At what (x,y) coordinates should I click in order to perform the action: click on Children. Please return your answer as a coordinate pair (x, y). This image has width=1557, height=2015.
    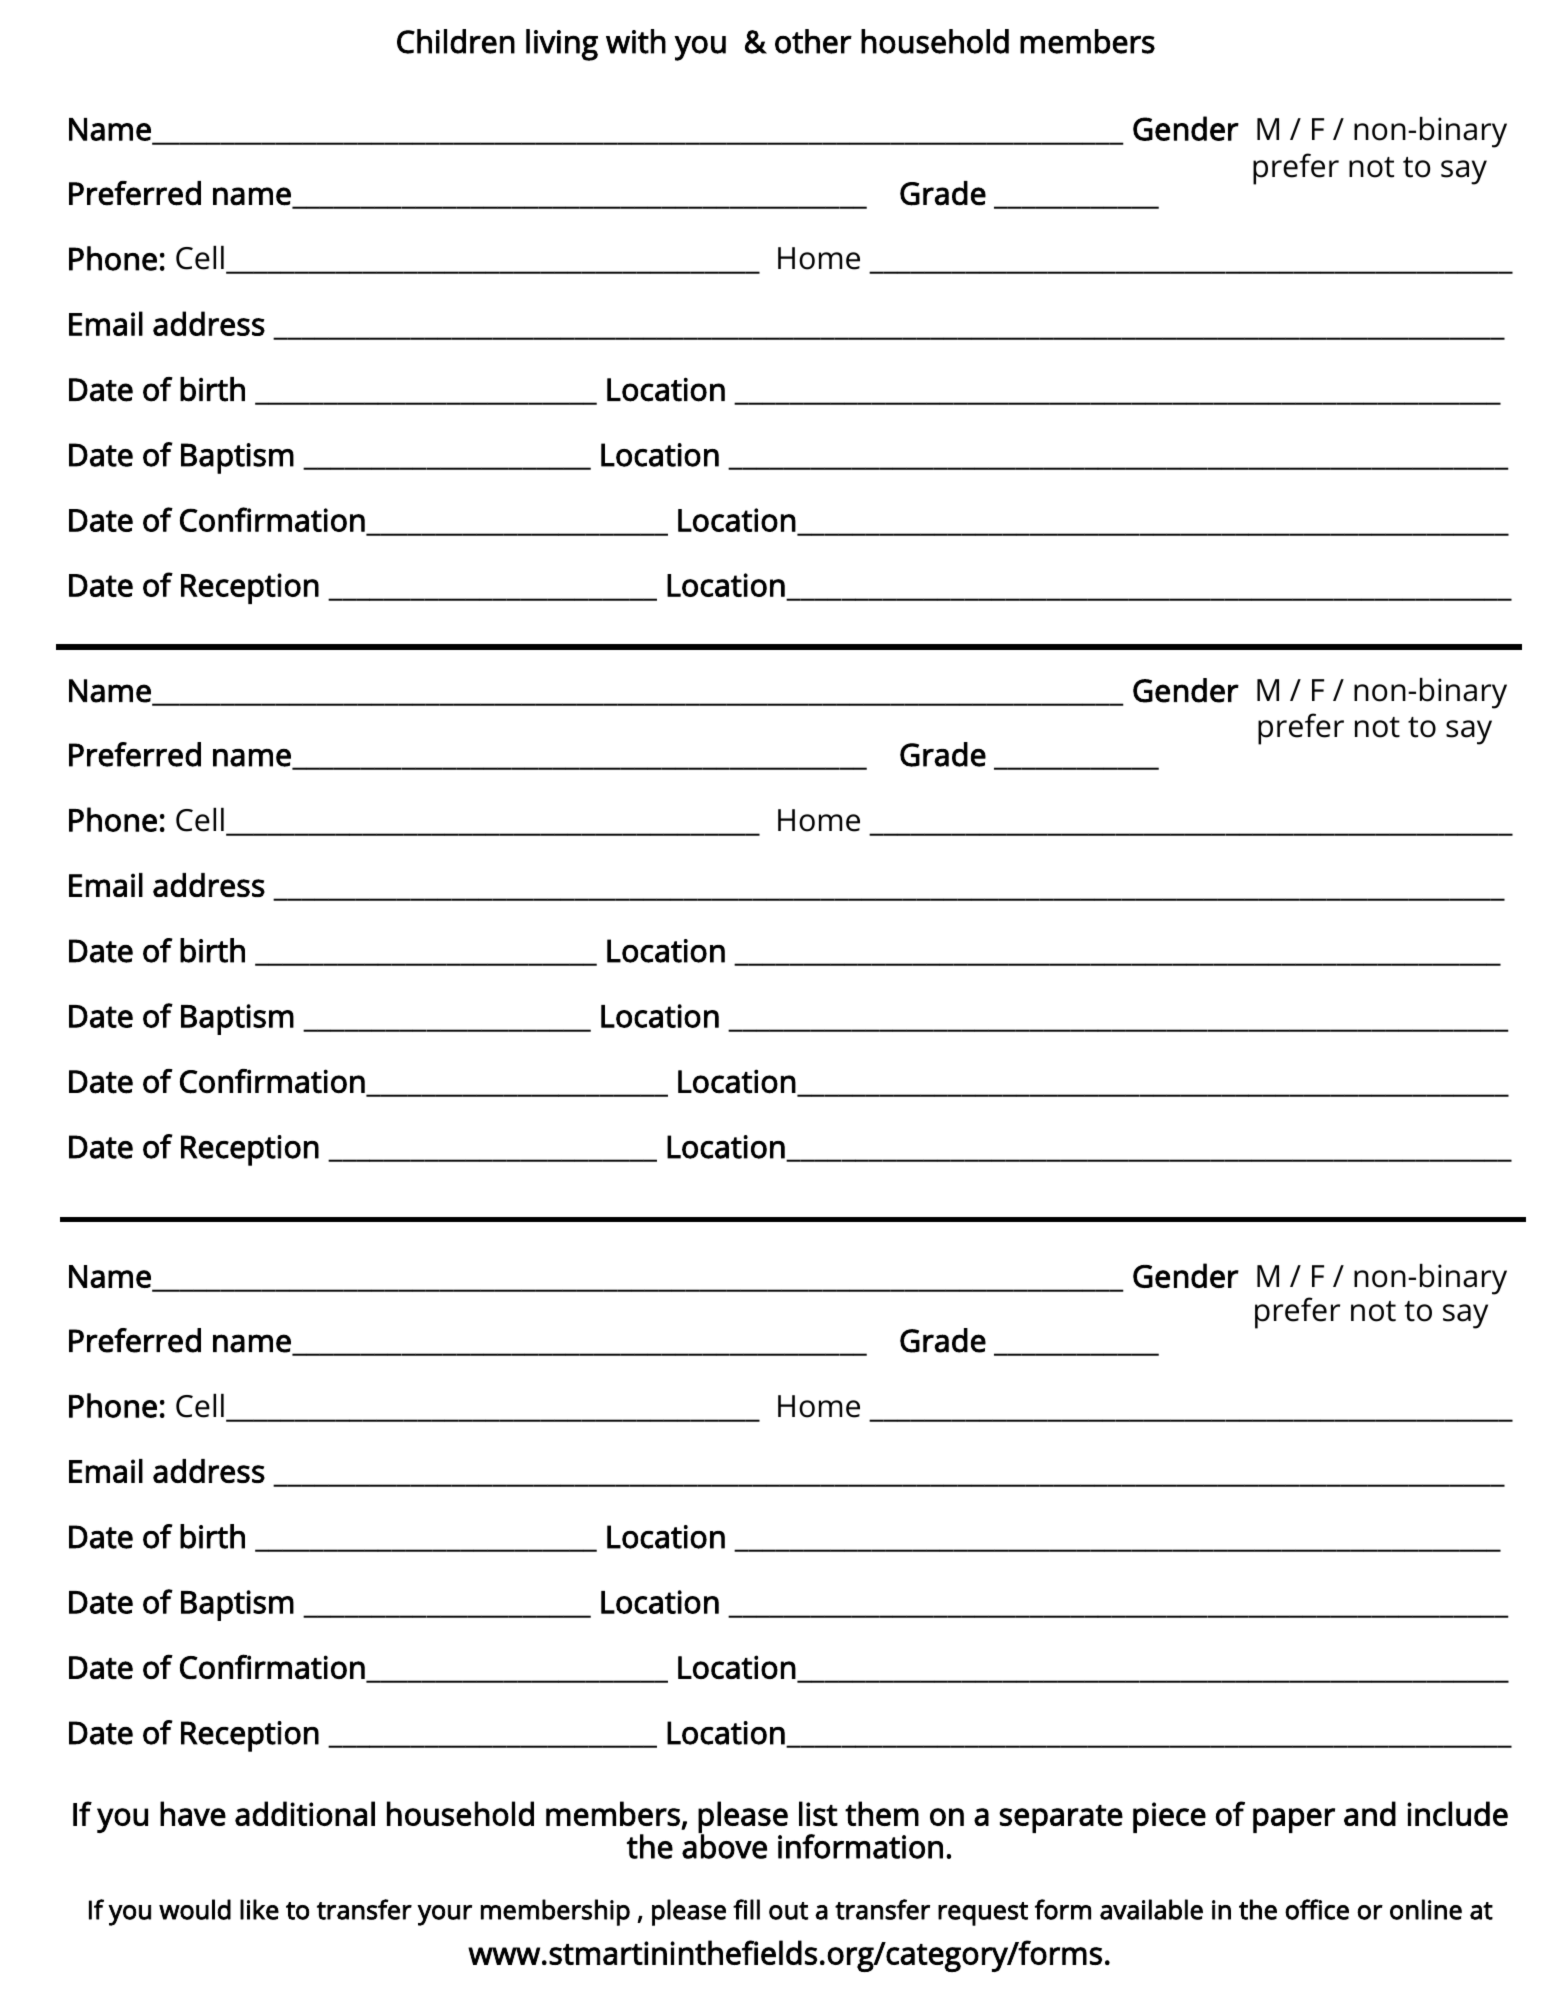
    Looking at the image, I should click on (456, 41).
